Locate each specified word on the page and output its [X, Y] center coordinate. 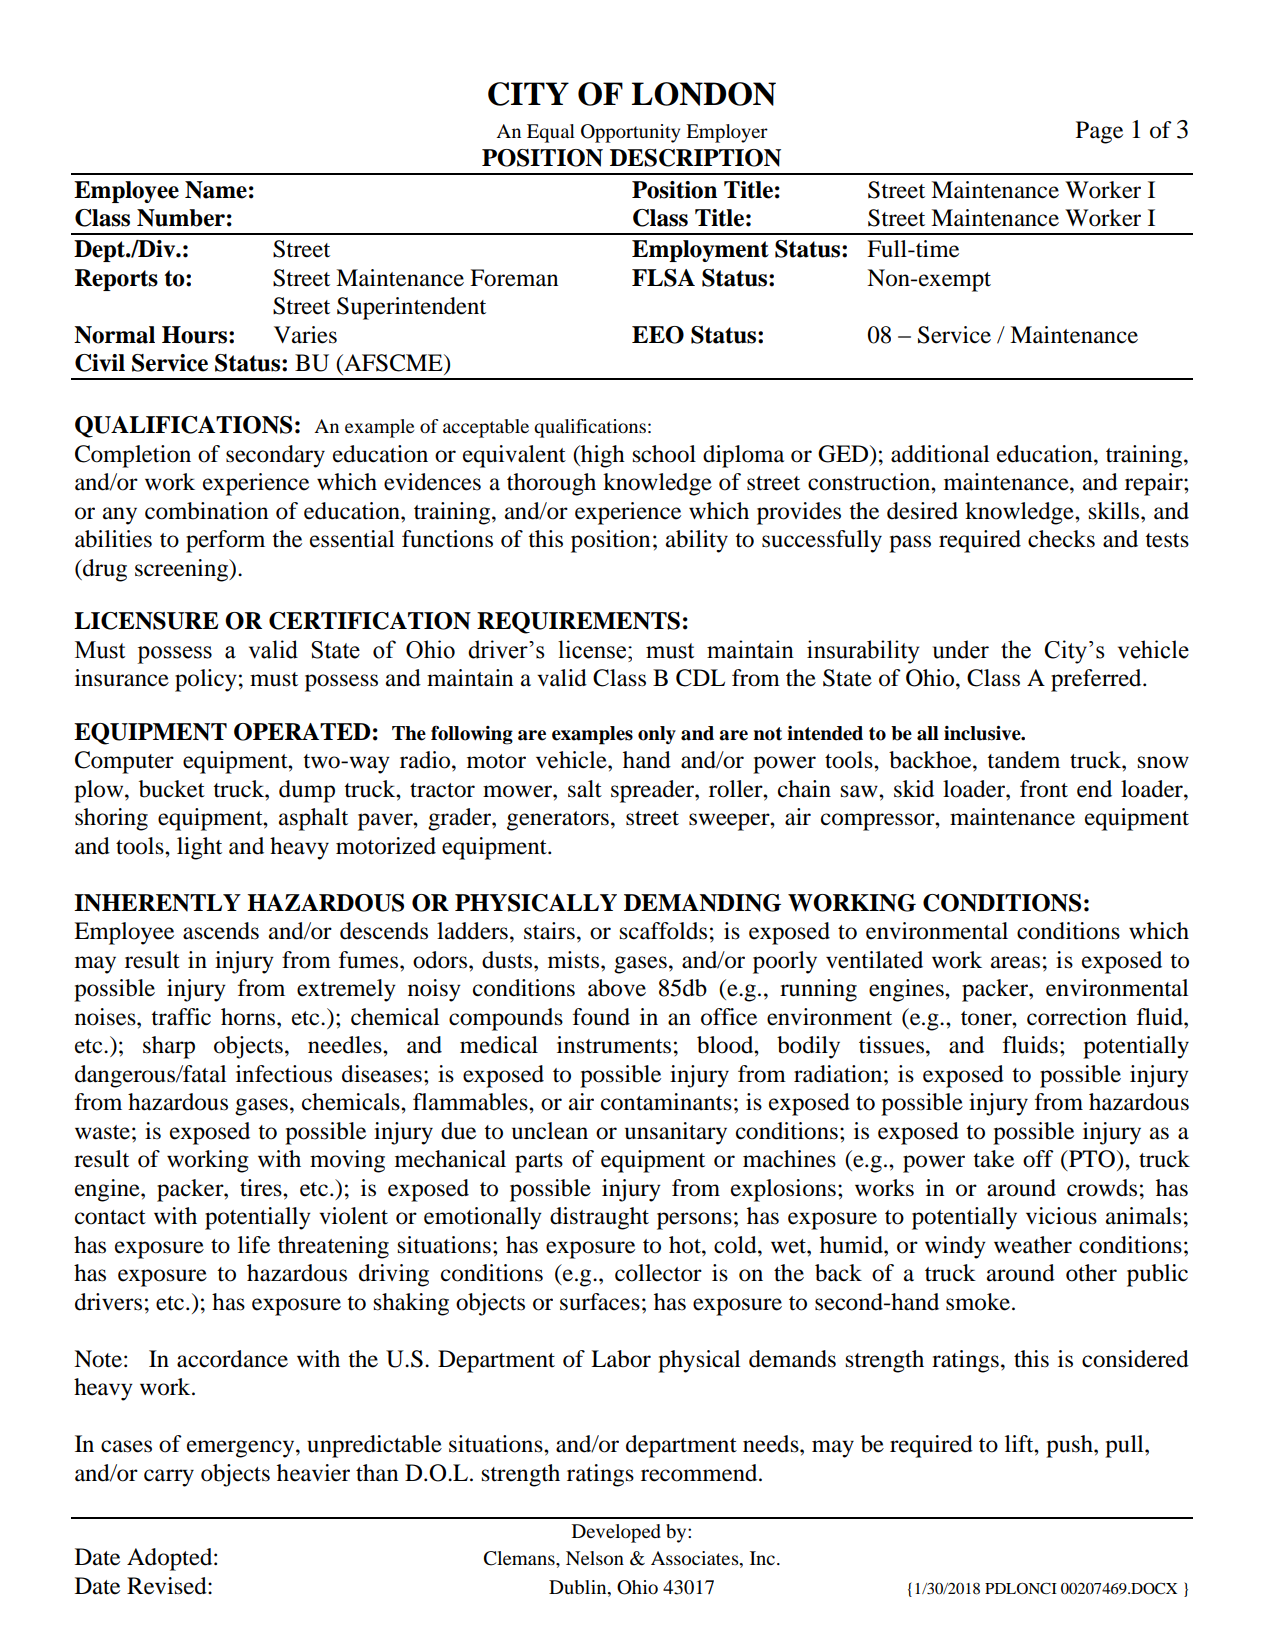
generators [558, 821]
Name [216, 190]
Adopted [171, 1559]
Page [1099, 132]
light [199, 848]
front [1044, 789]
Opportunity [630, 133]
